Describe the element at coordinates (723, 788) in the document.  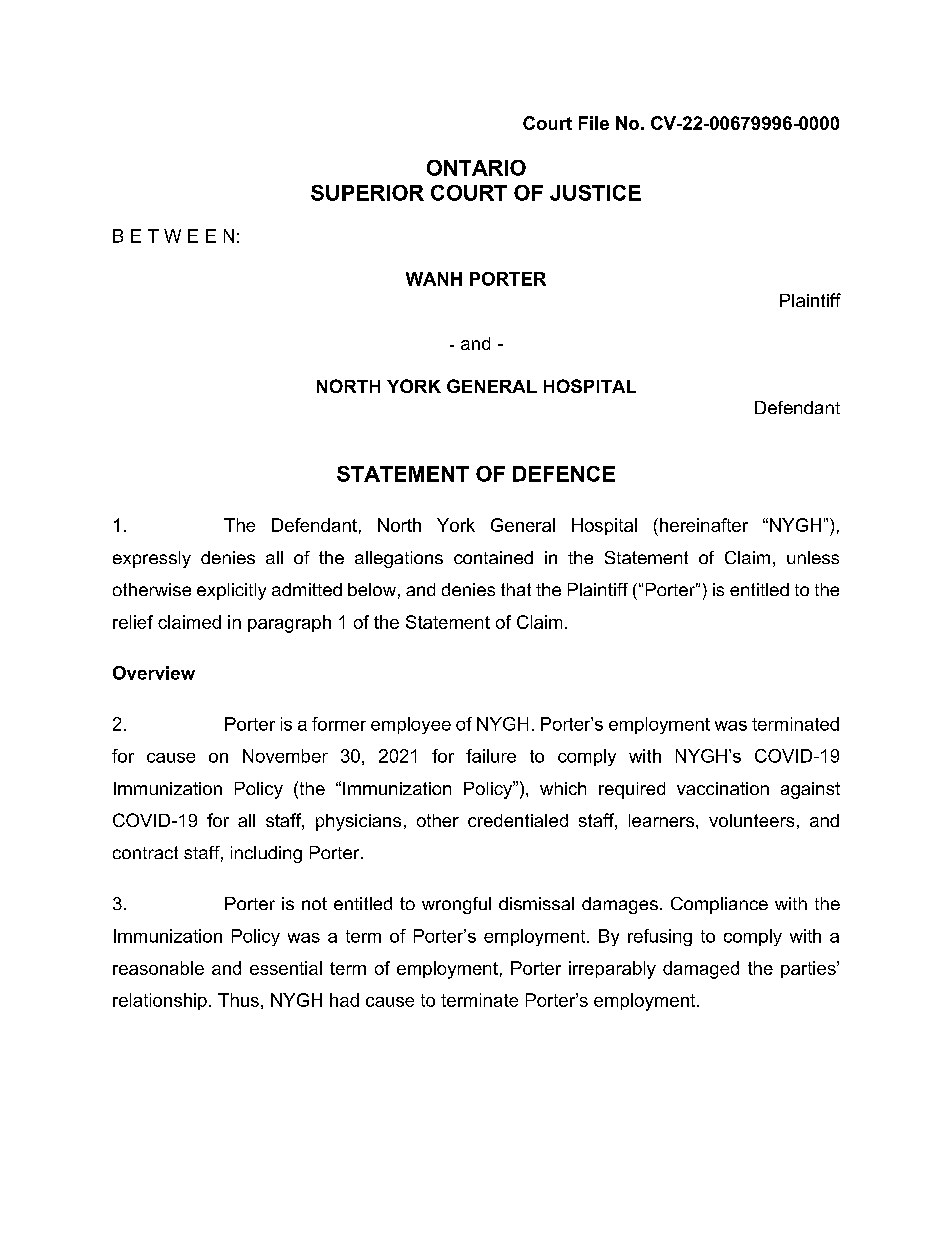
I see `vaccination` at that location.
